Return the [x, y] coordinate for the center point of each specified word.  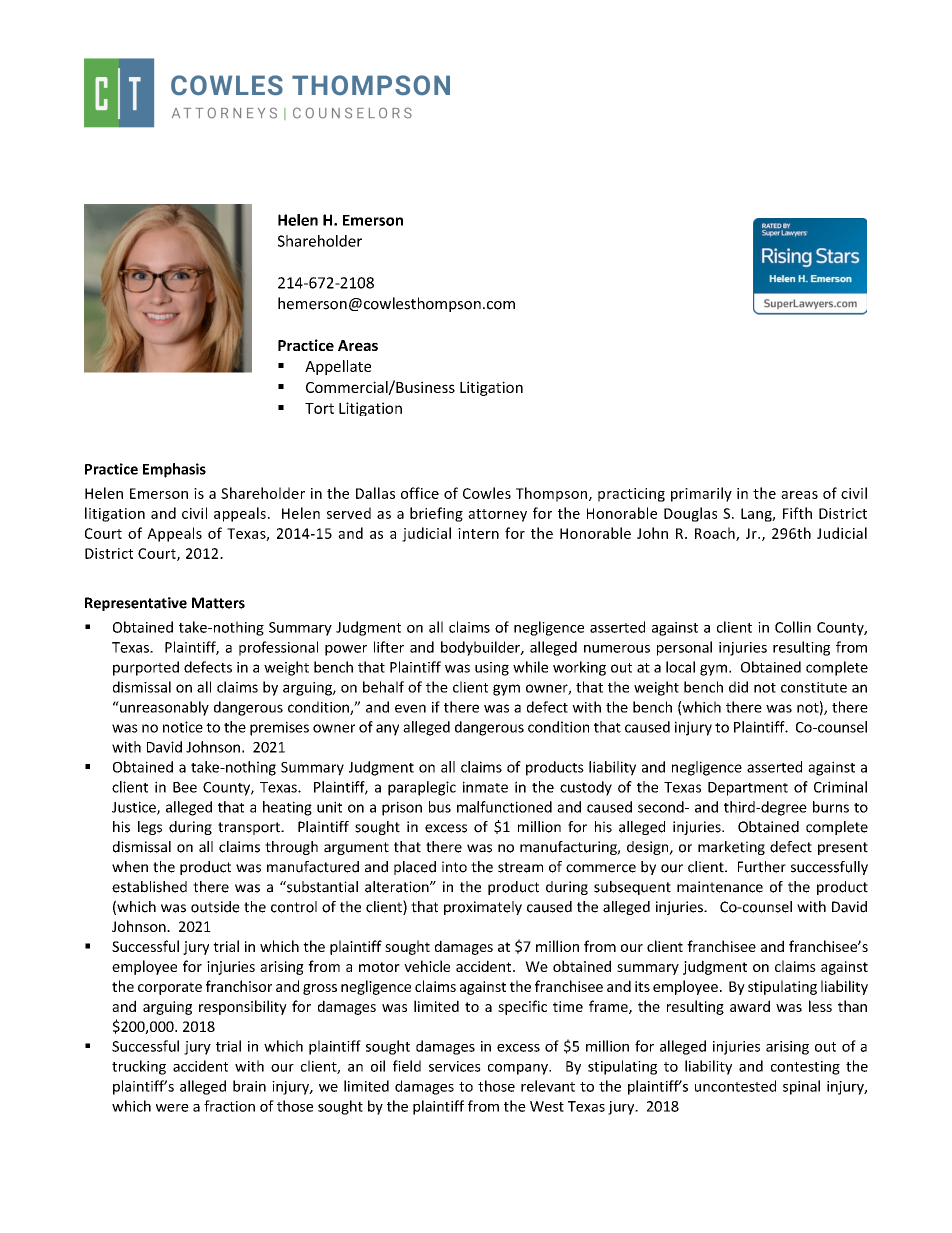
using [492, 669]
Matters [218, 603]
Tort [319, 408]
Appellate [338, 367]
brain [249, 1086]
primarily [701, 494]
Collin [793, 627]
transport [250, 828]
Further [762, 867]
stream [520, 867]
